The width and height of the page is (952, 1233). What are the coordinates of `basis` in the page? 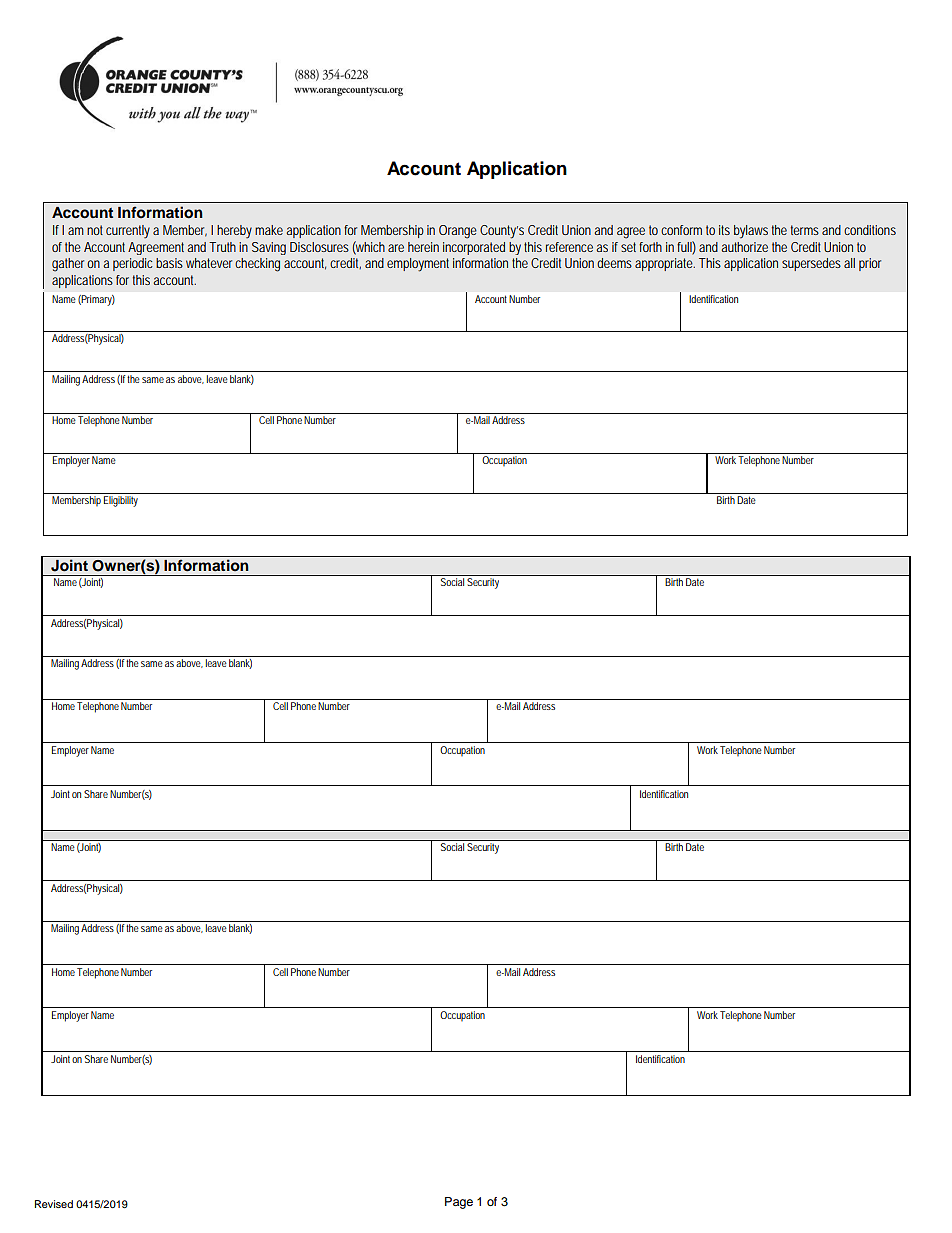 It's located at (169, 263).
